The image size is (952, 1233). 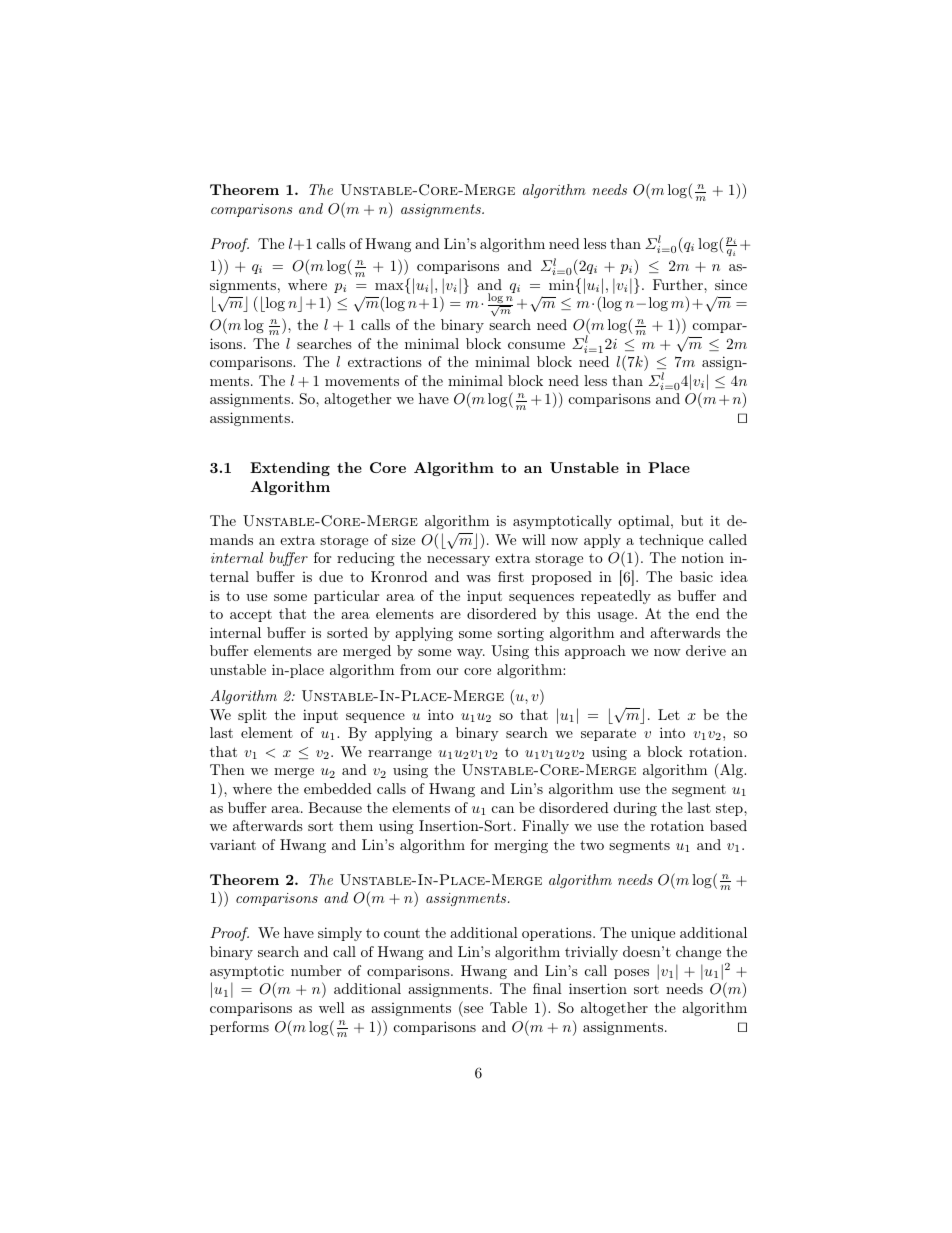 What do you see at coordinates (706, 650) in the screenshot?
I see `derive` at bounding box center [706, 650].
